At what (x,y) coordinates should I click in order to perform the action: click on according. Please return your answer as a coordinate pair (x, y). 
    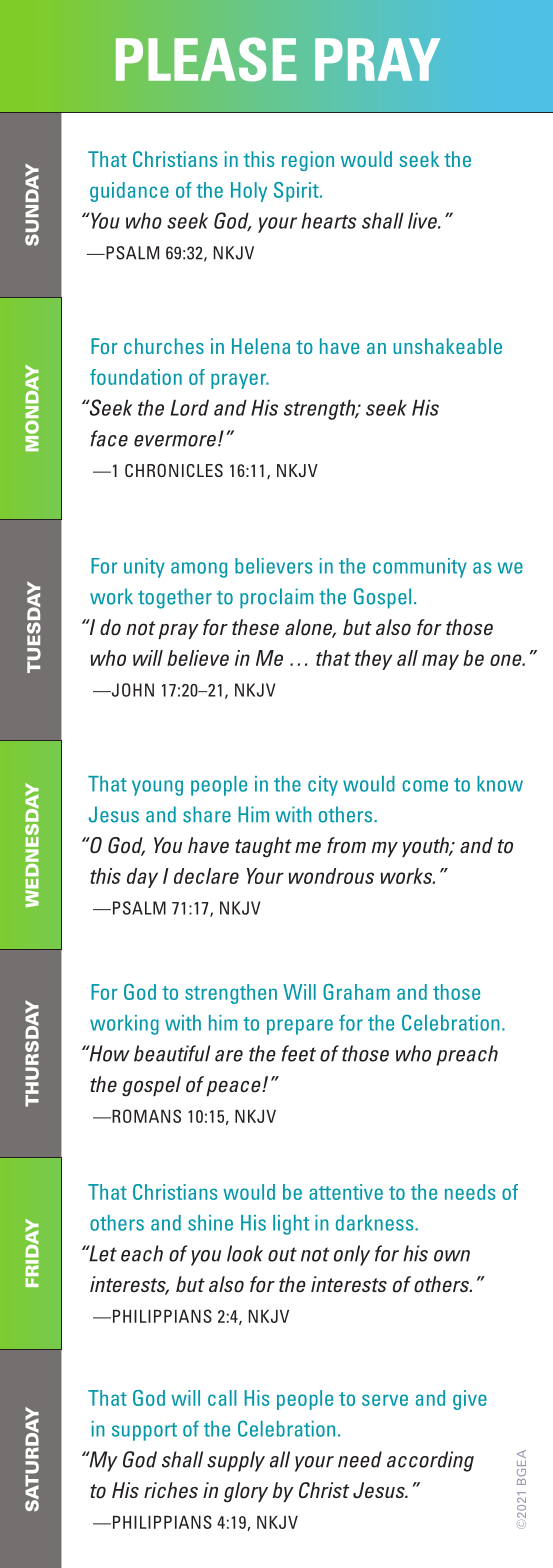
    Looking at the image, I should click on (430, 1461).
